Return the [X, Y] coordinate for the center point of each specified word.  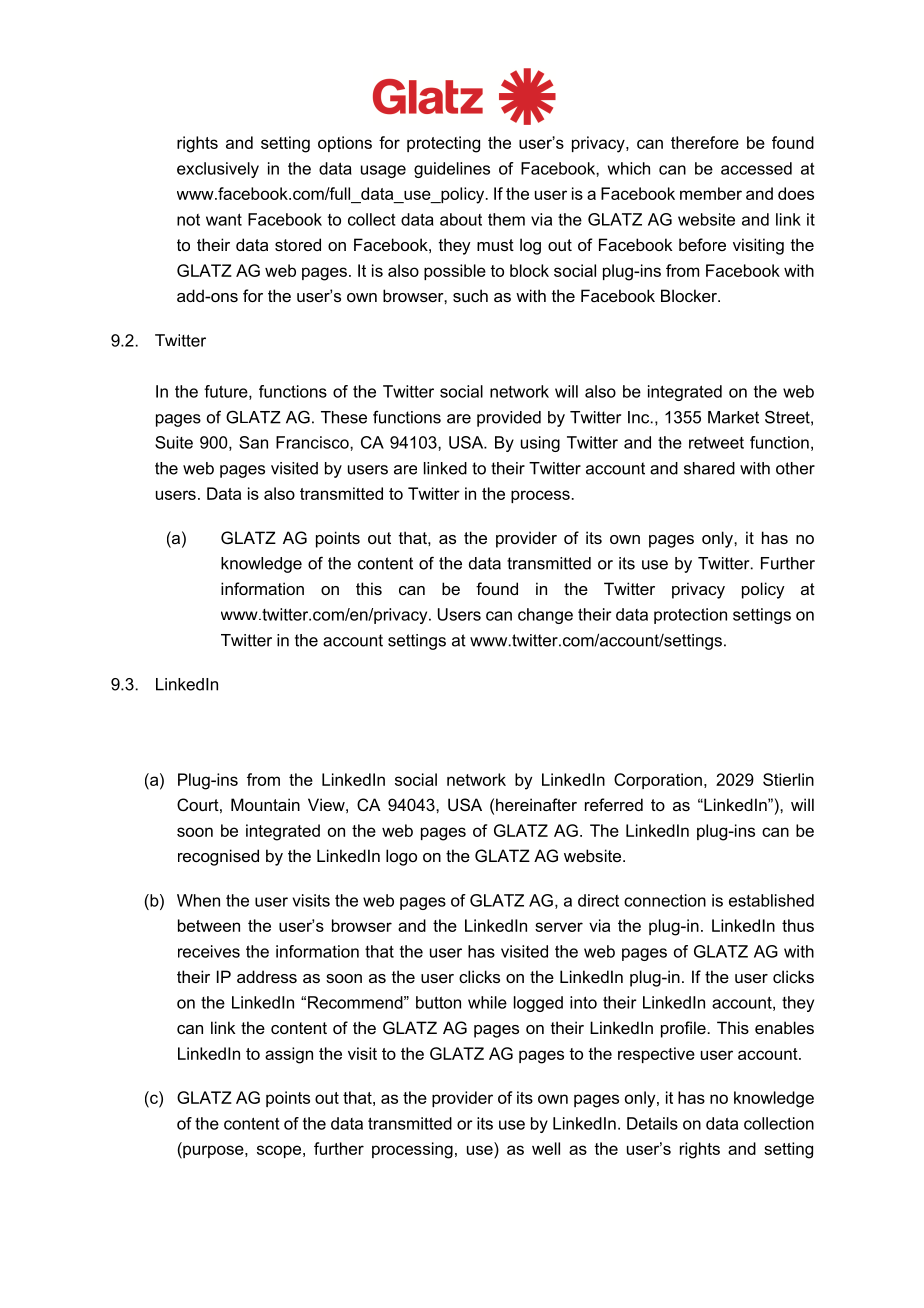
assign [289, 1055]
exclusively [218, 170]
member [711, 193]
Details [652, 1123]
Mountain [265, 804]
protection [690, 616]
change [545, 616]
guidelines [452, 170]
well [546, 1148]
